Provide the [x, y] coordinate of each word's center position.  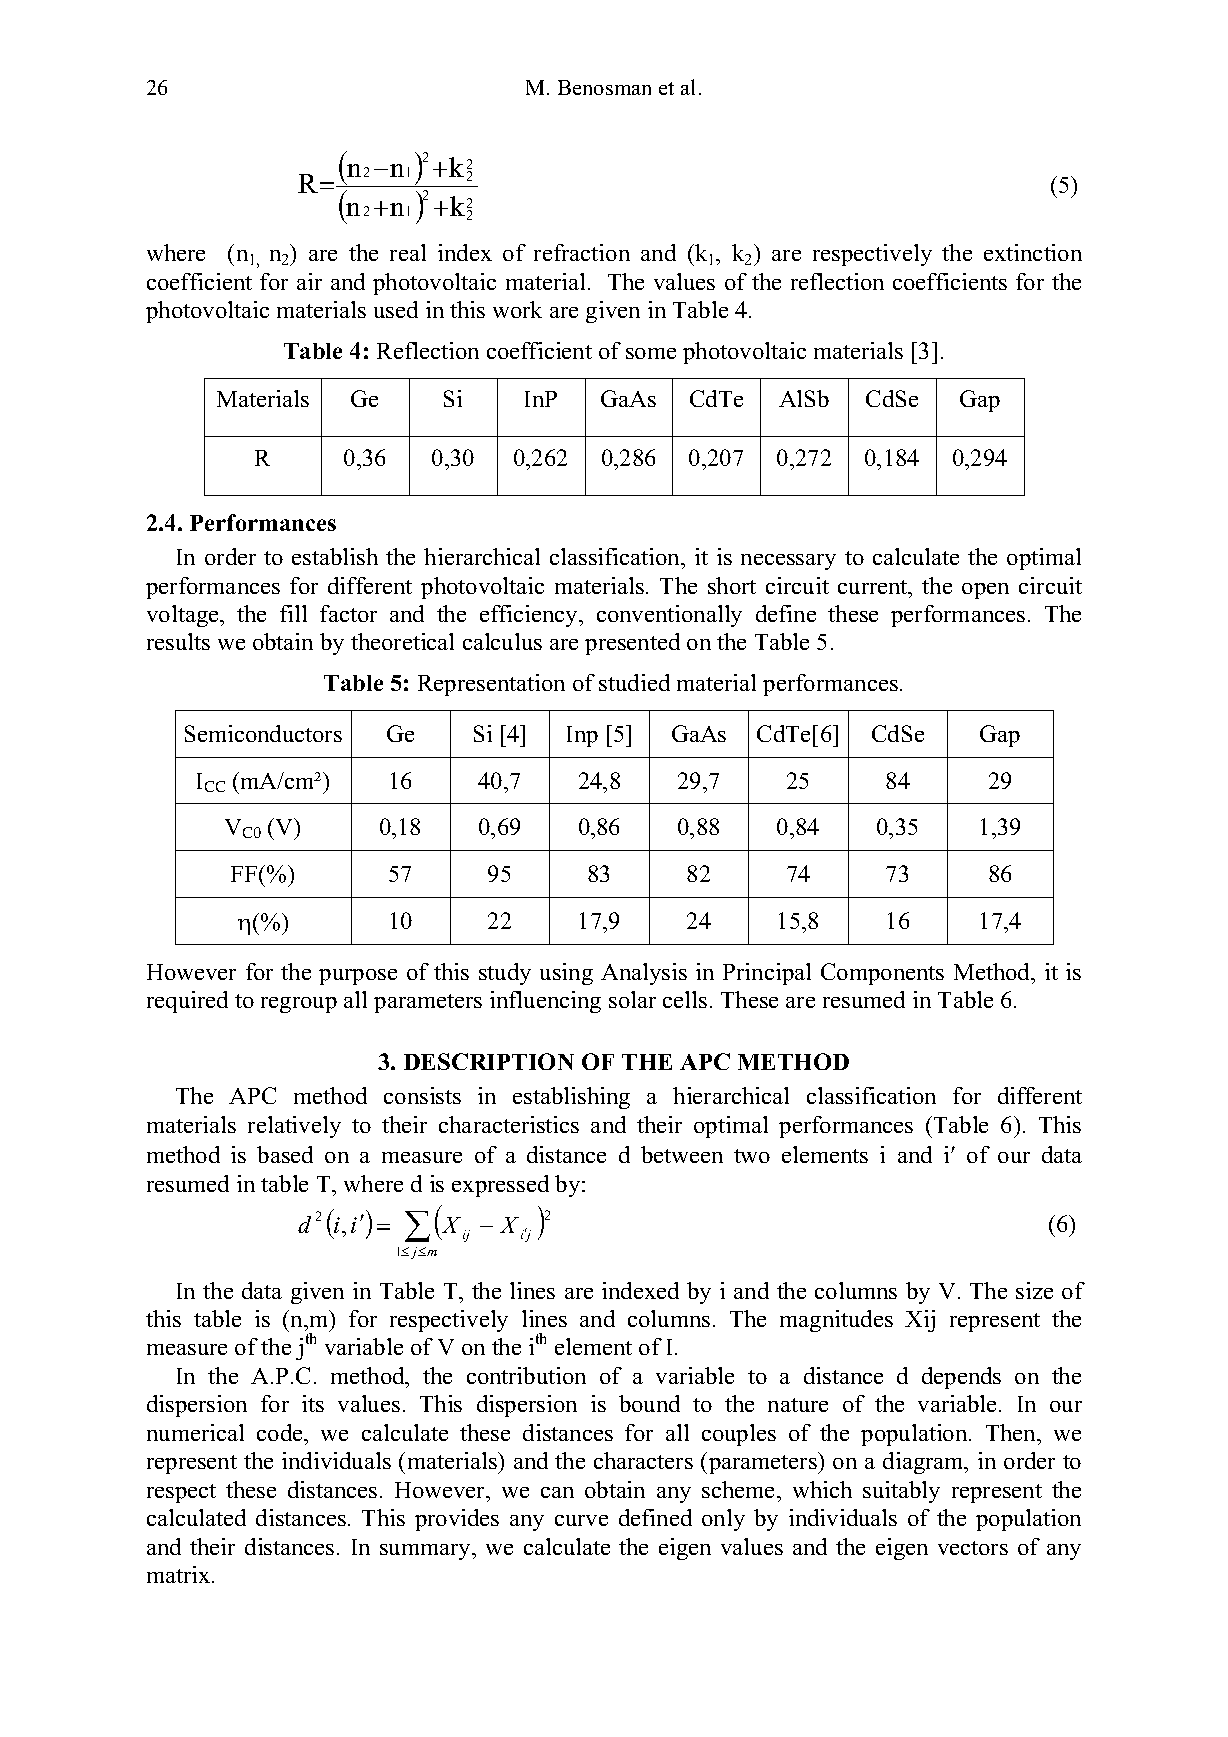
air [309, 281]
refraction [582, 252]
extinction [1033, 252]
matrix [180, 1574]
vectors [973, 1548]
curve [581, 1520]
